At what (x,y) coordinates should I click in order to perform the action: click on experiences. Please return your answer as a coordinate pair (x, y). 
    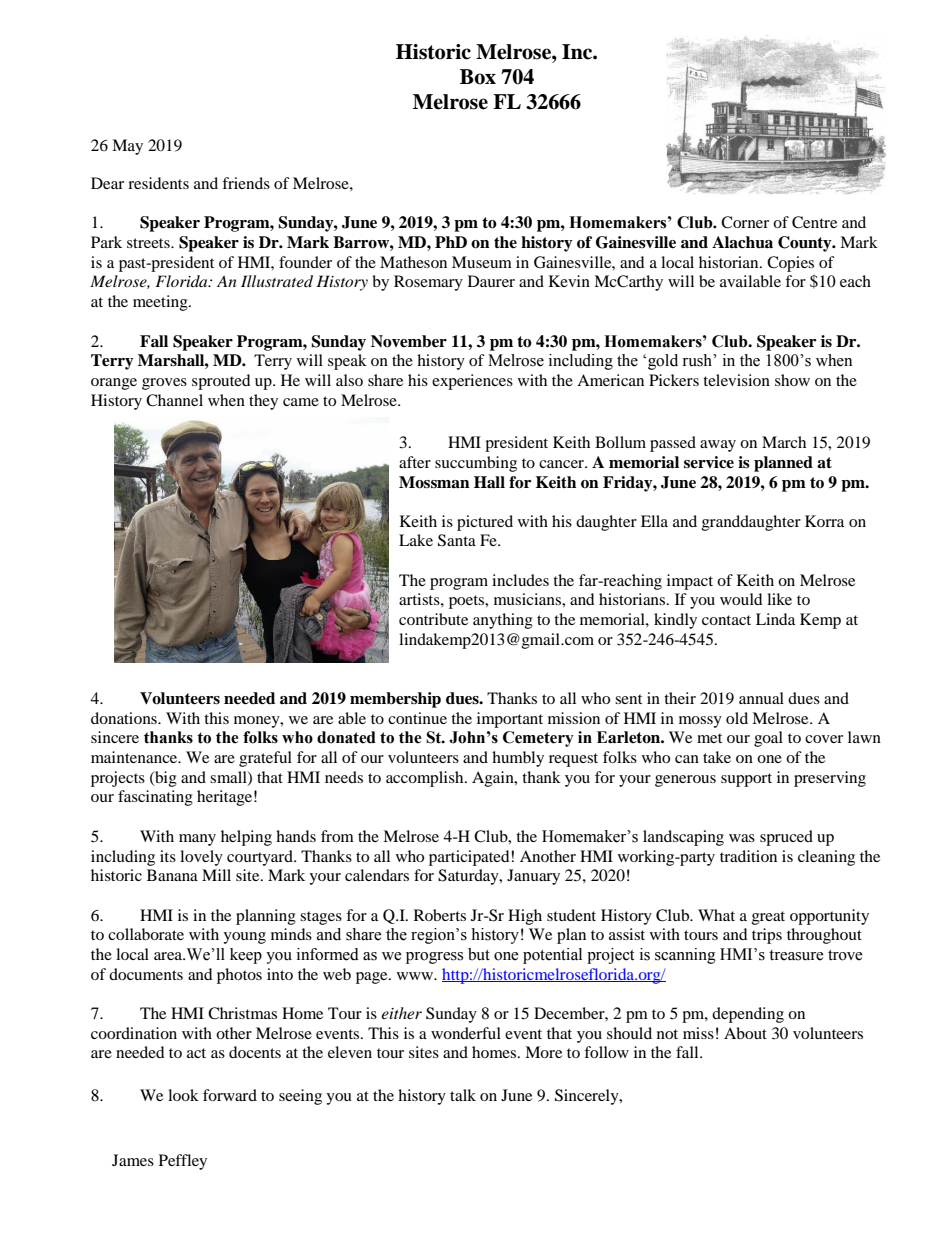
    Looking at the image, I should click on (472, 382).
